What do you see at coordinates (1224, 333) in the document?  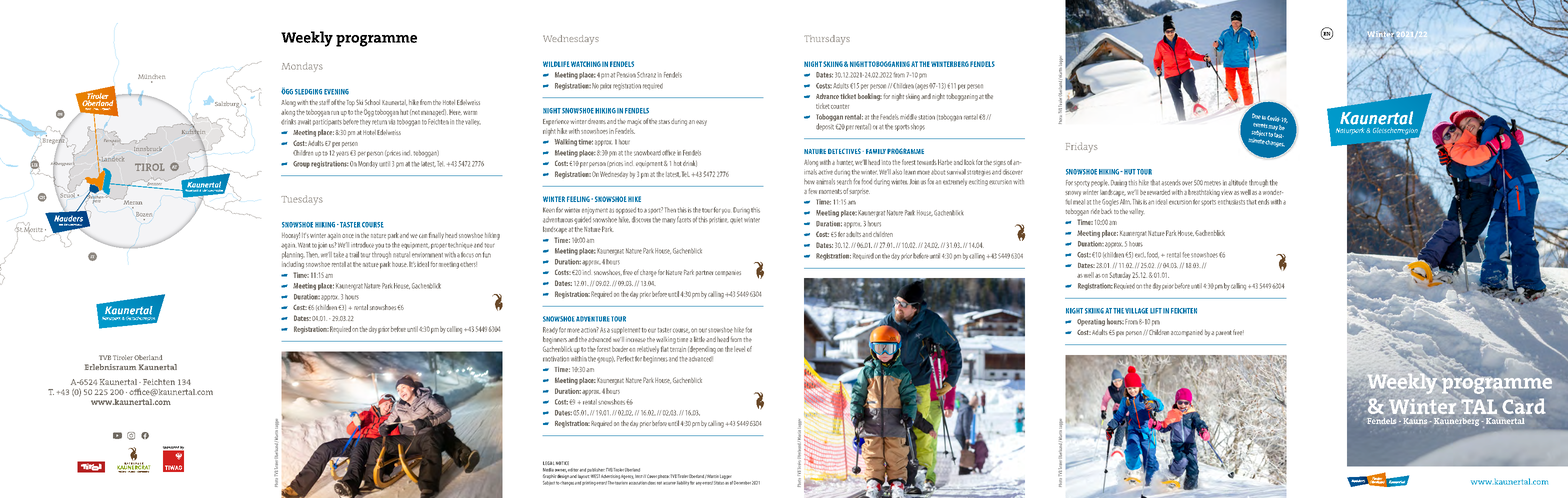 I see `parent` at bounding box center [1224, 333].
